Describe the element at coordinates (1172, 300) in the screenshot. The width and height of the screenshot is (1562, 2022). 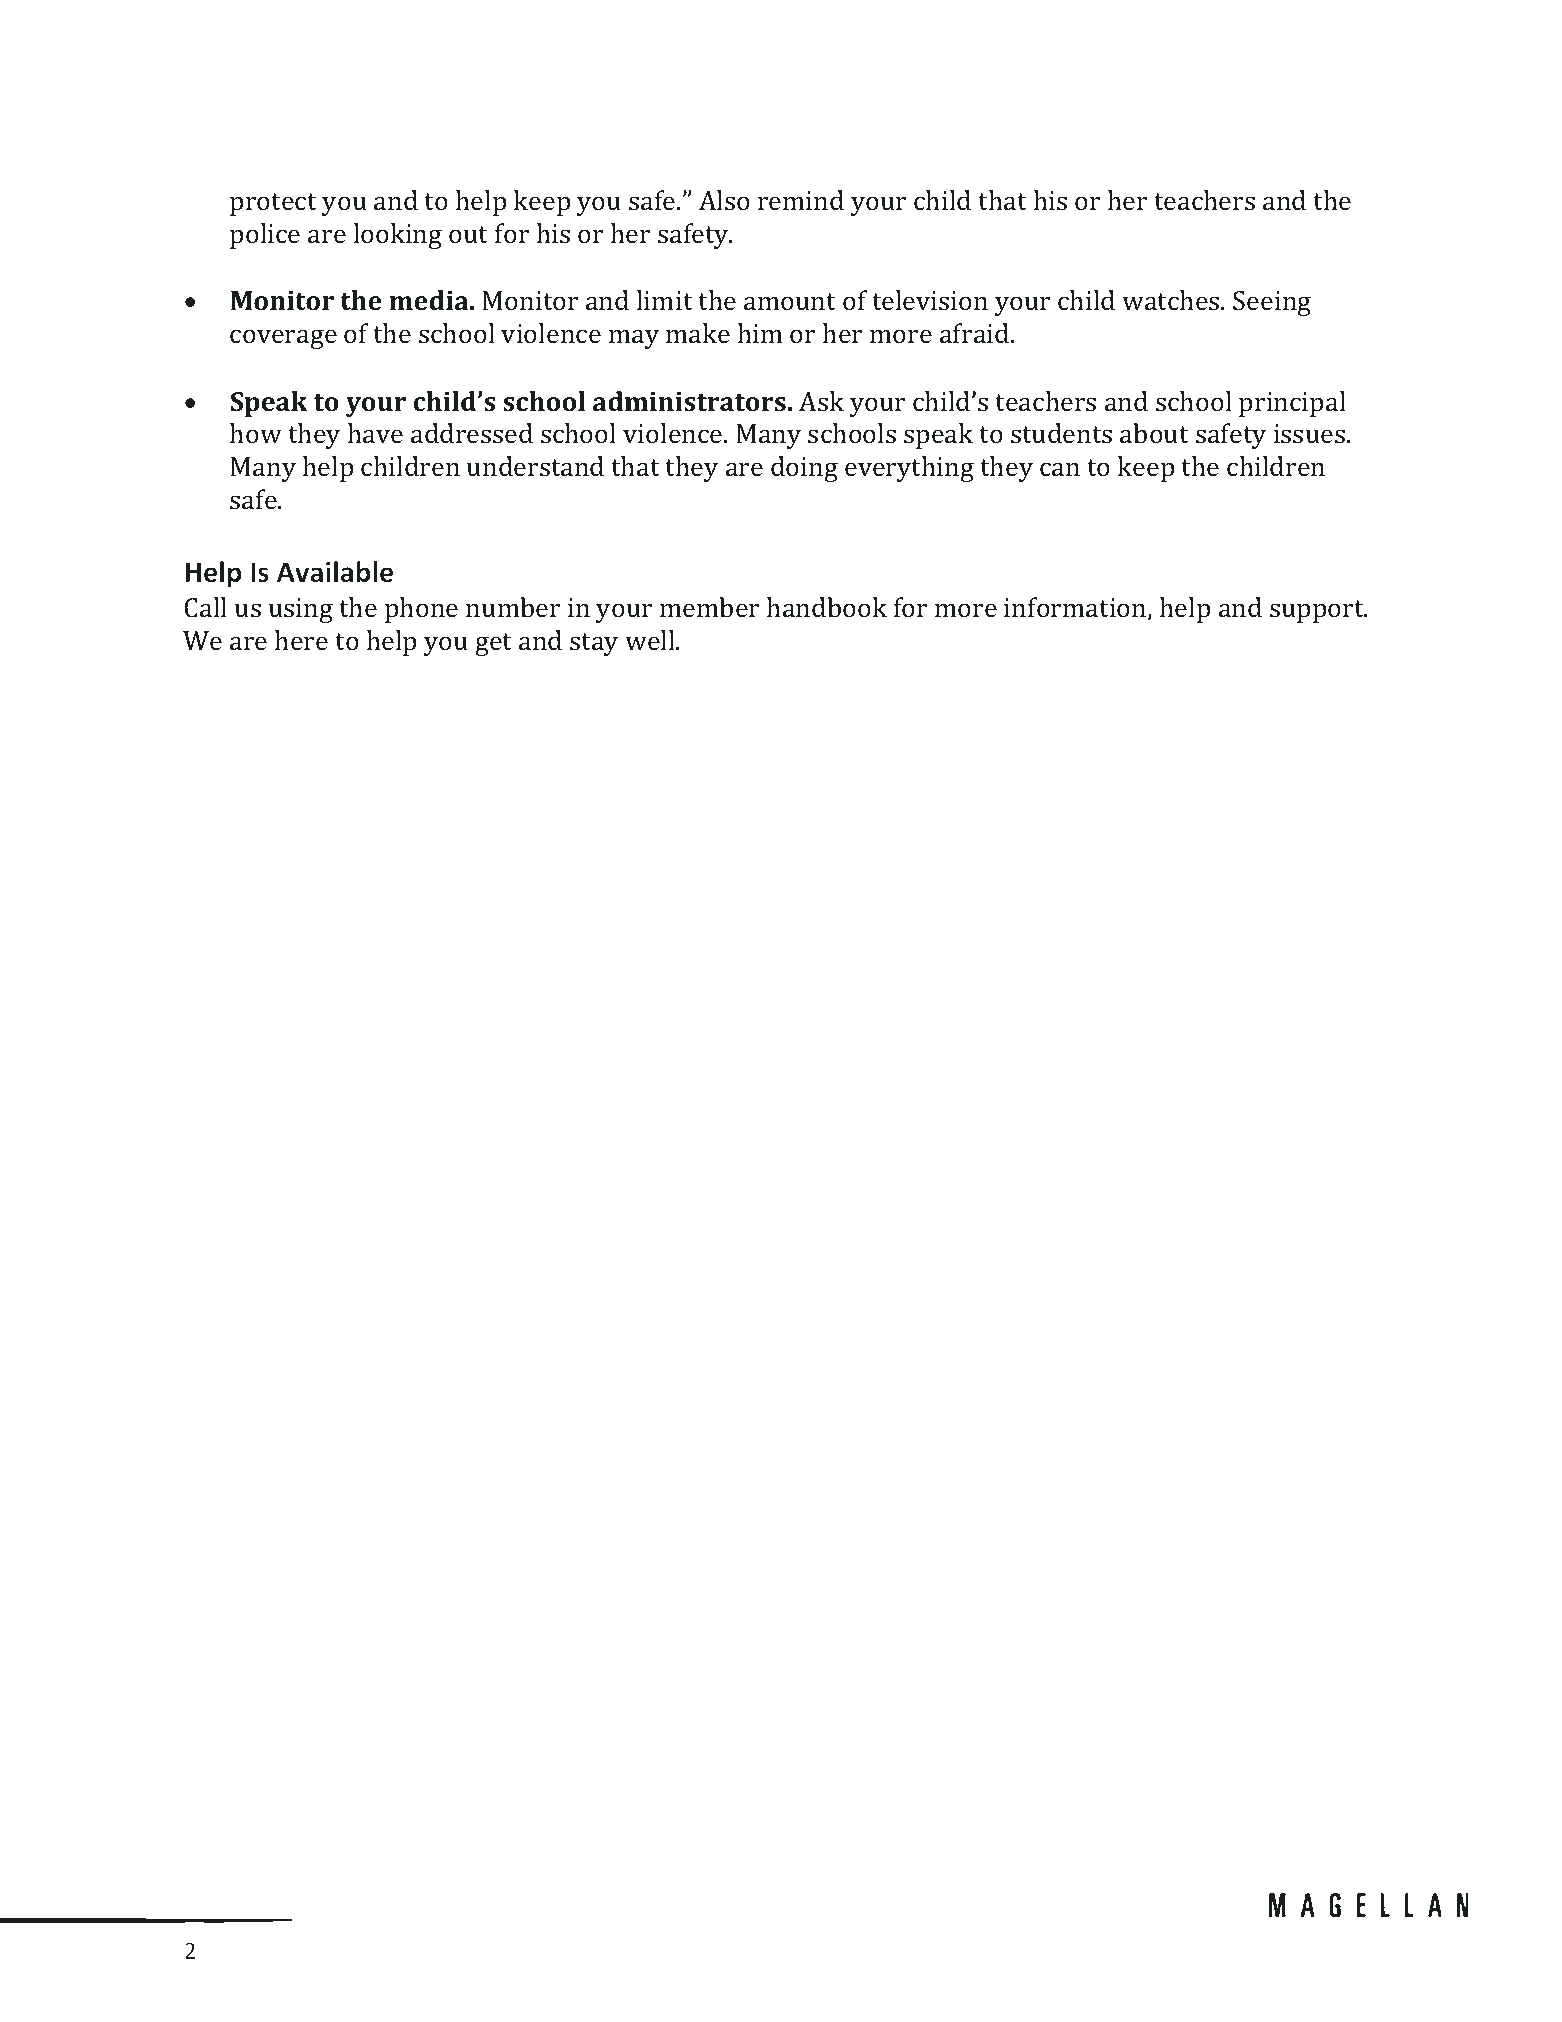
I see `watches` at that location.
